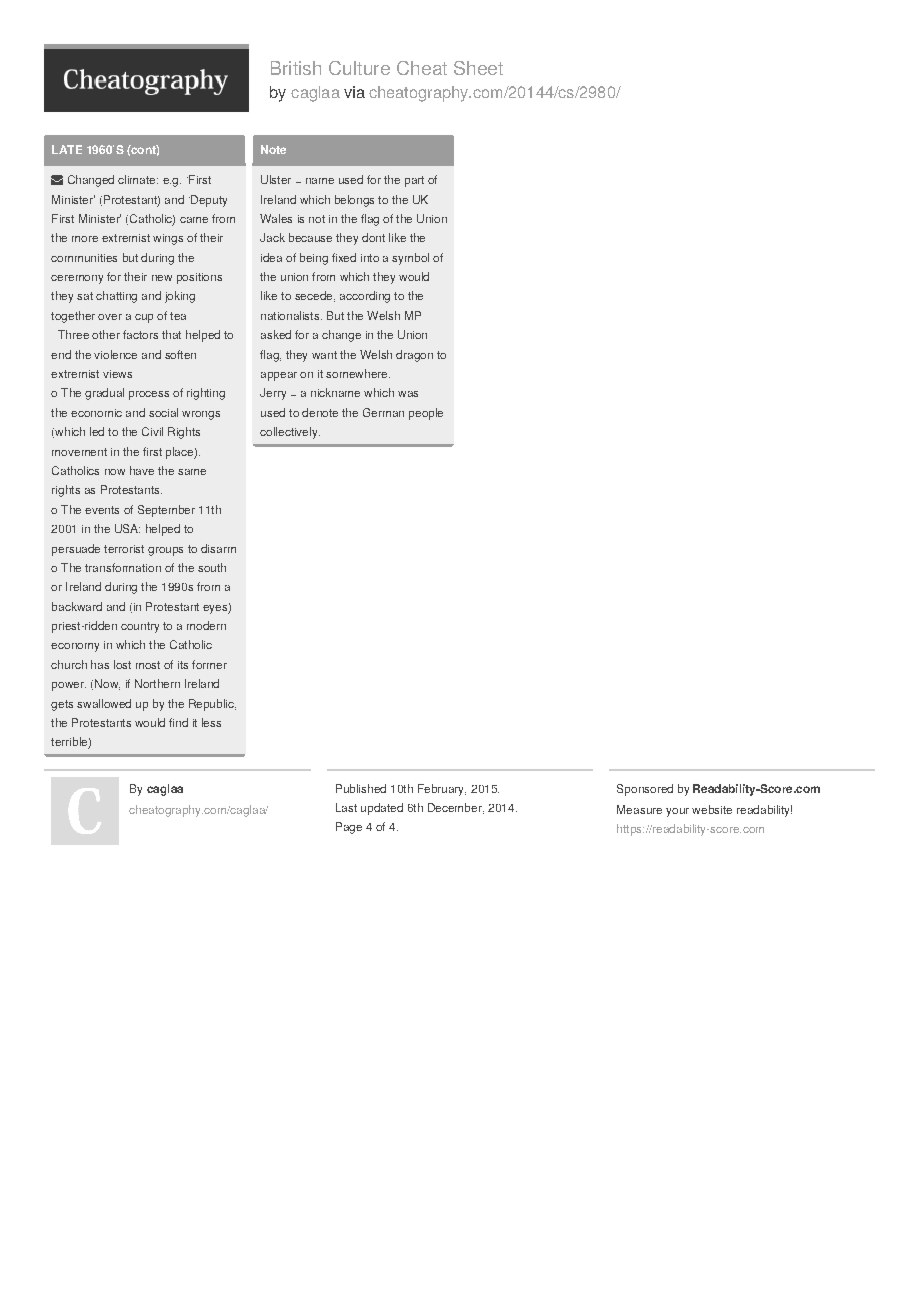  Describe the element at coordinates (162, 278) in the screenshot. I see `new` at that location.
